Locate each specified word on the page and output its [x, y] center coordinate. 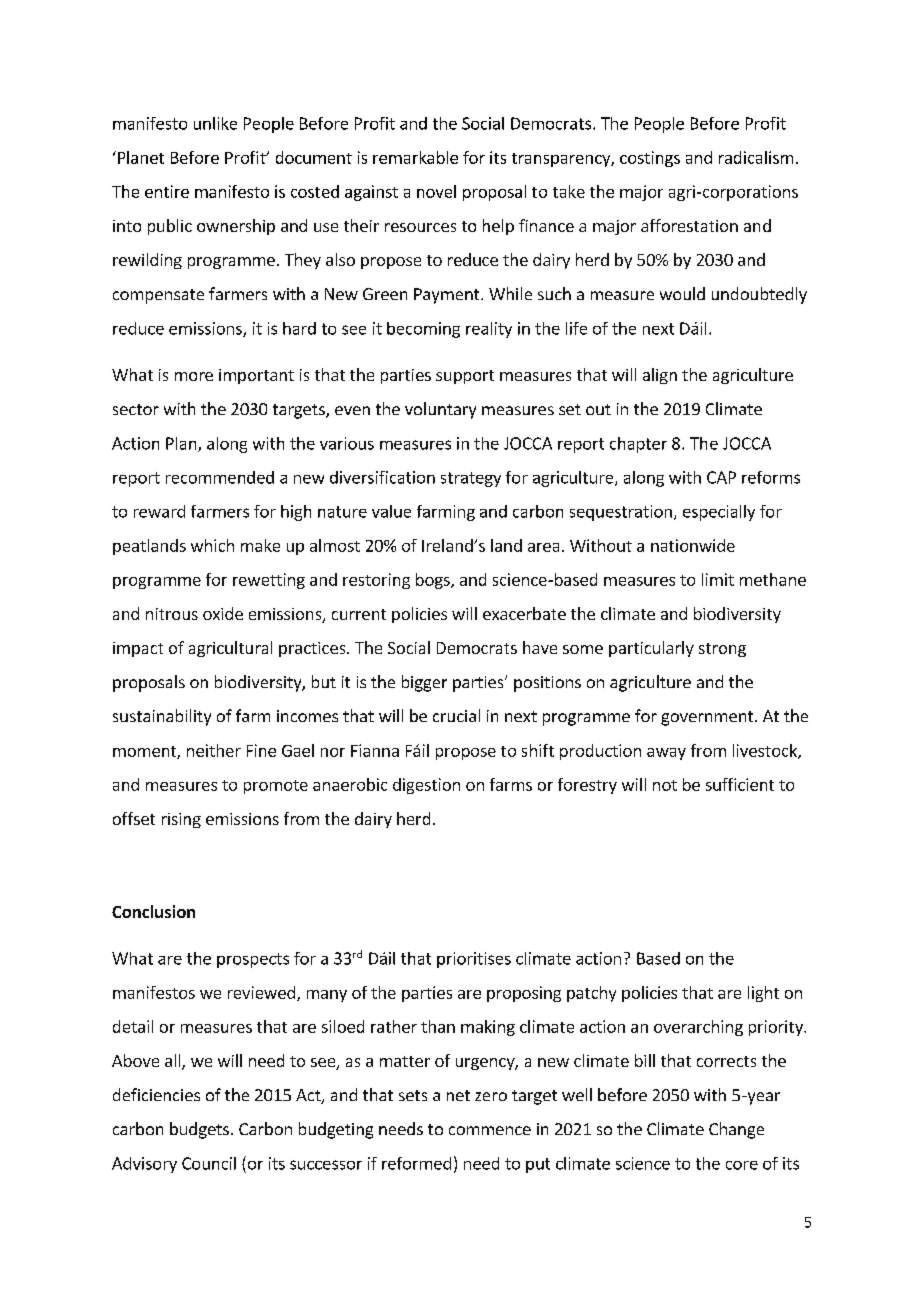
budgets [199, 1130]
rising [181, 820]
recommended [220, 477]
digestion [426, 786]
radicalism [756, 157]
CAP [721, 477]
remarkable [415, 157]
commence [490, 1130]
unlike [215, 123]
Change [736, 1130]
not [665, 785]
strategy [471, 479]
